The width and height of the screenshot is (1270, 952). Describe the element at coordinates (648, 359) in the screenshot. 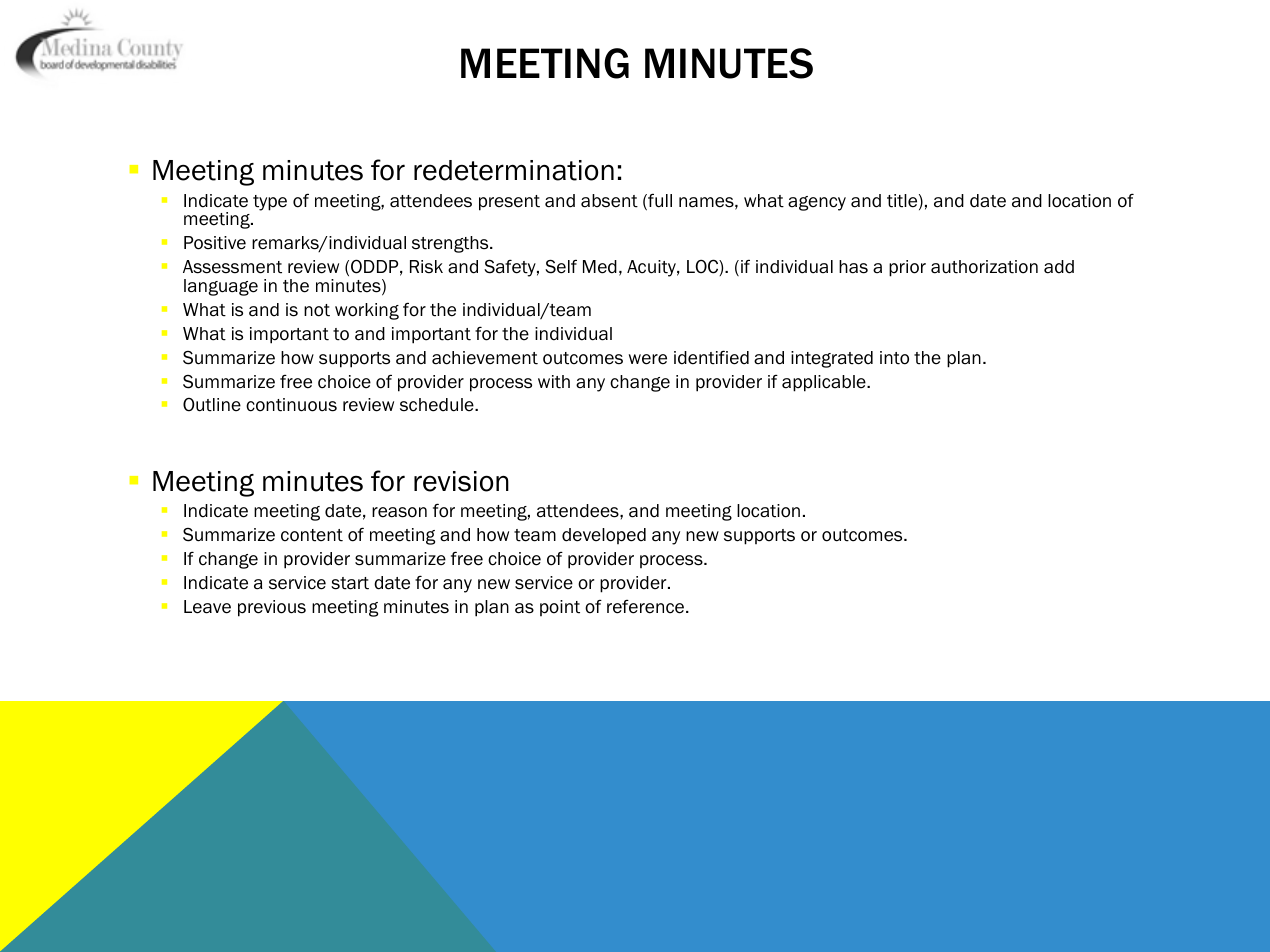

I see `were` at that location.
